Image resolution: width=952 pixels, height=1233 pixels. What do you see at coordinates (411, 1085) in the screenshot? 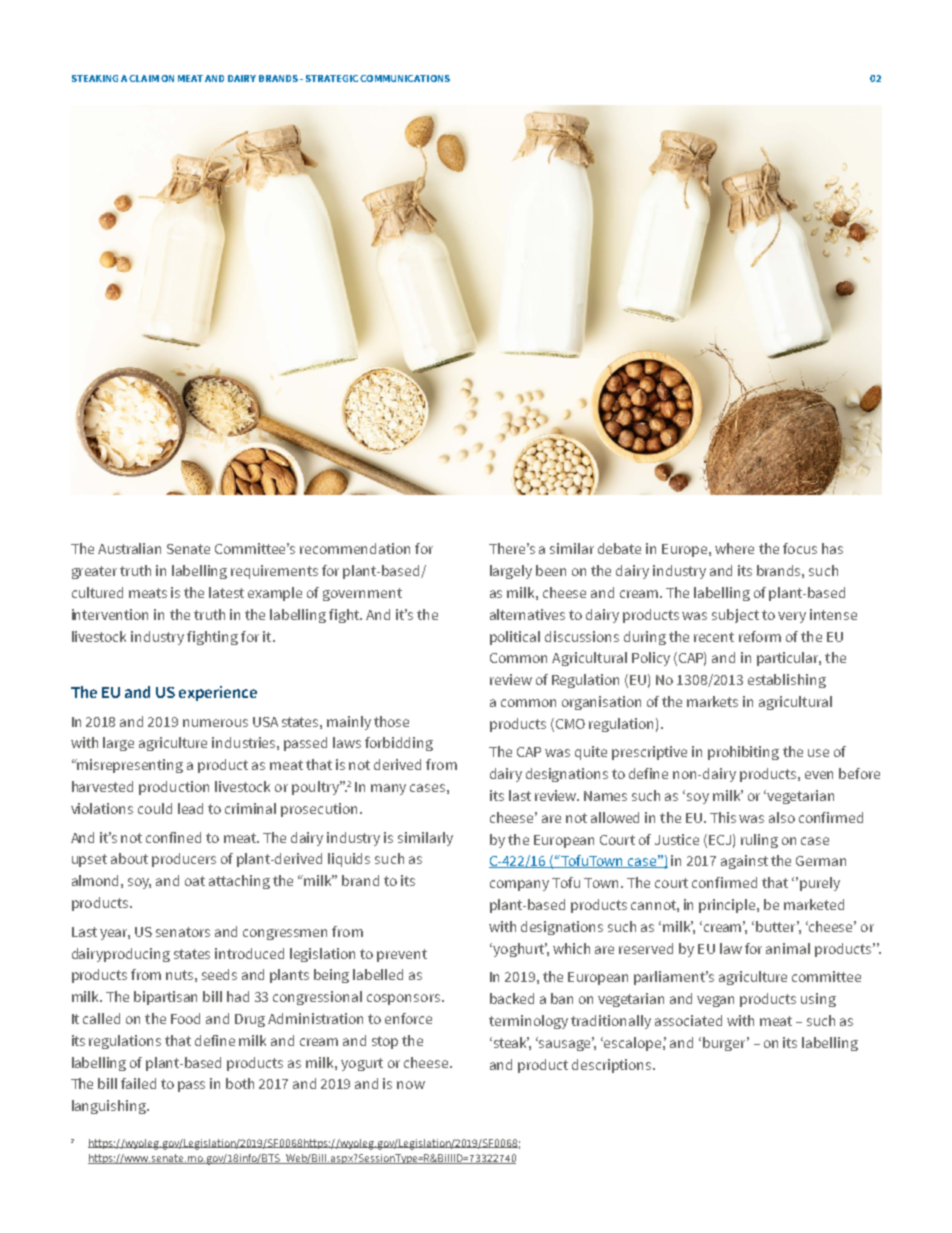
I see `now` at bounding box center [411, 1085].
